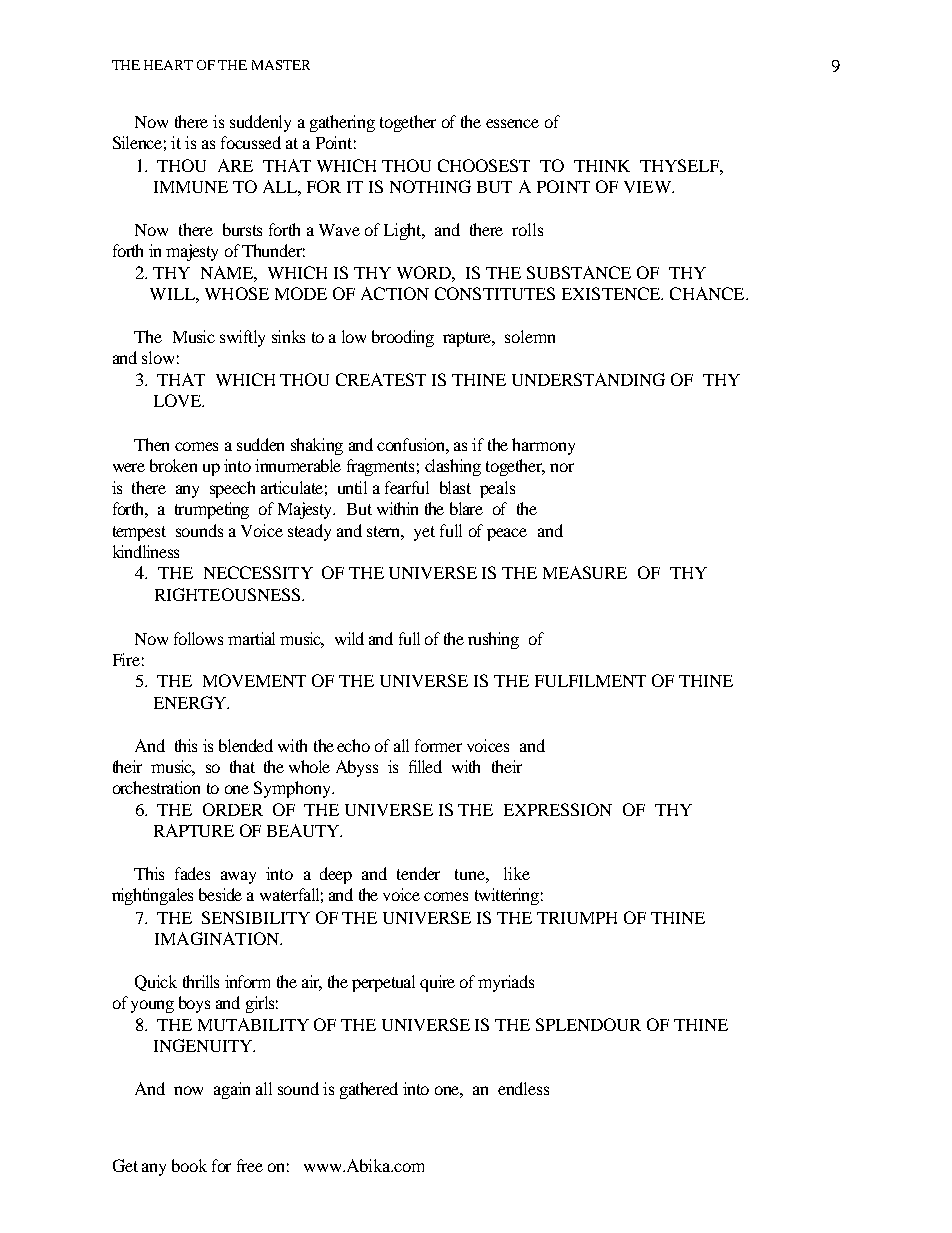 This document has width=952, height=1233. What do you see at coordinates (523, 1088) in the document?
I see `endless` at bounding box center [523, 1088].
